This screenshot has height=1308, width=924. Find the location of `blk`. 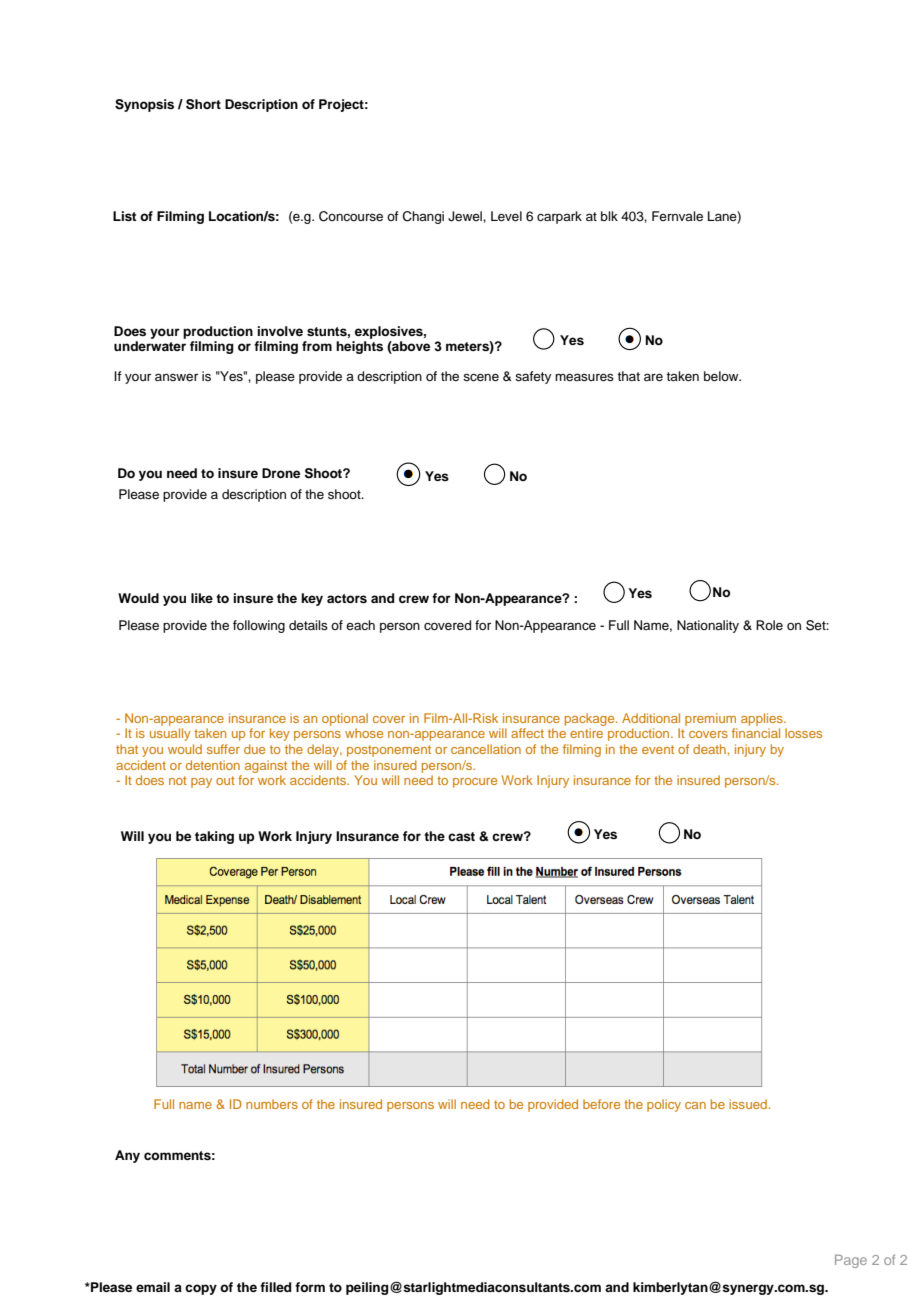

blk is located at coordinates (609, 216).
